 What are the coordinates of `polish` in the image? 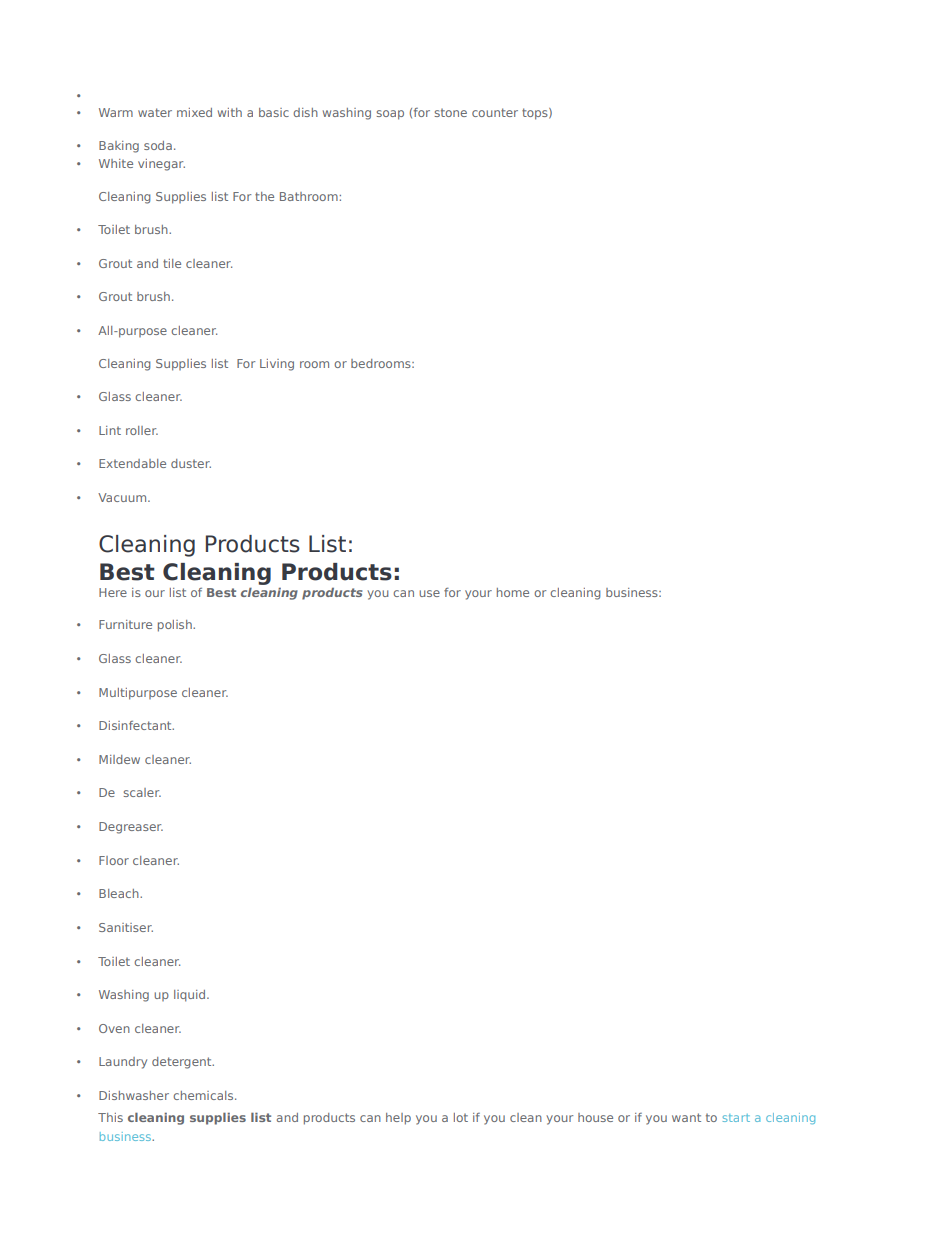 It's located at (176, 626).
